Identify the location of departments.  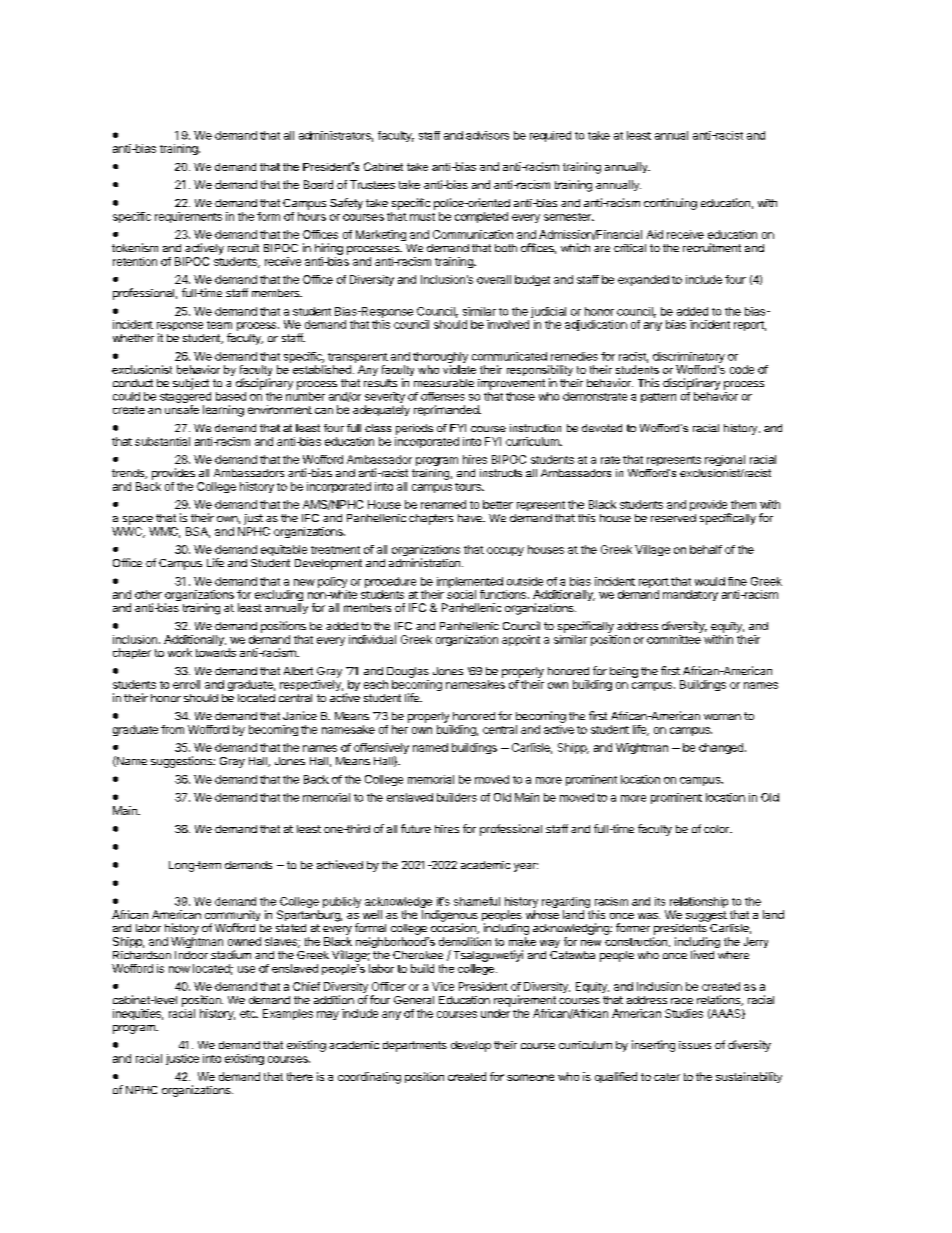
(415, 1046).
